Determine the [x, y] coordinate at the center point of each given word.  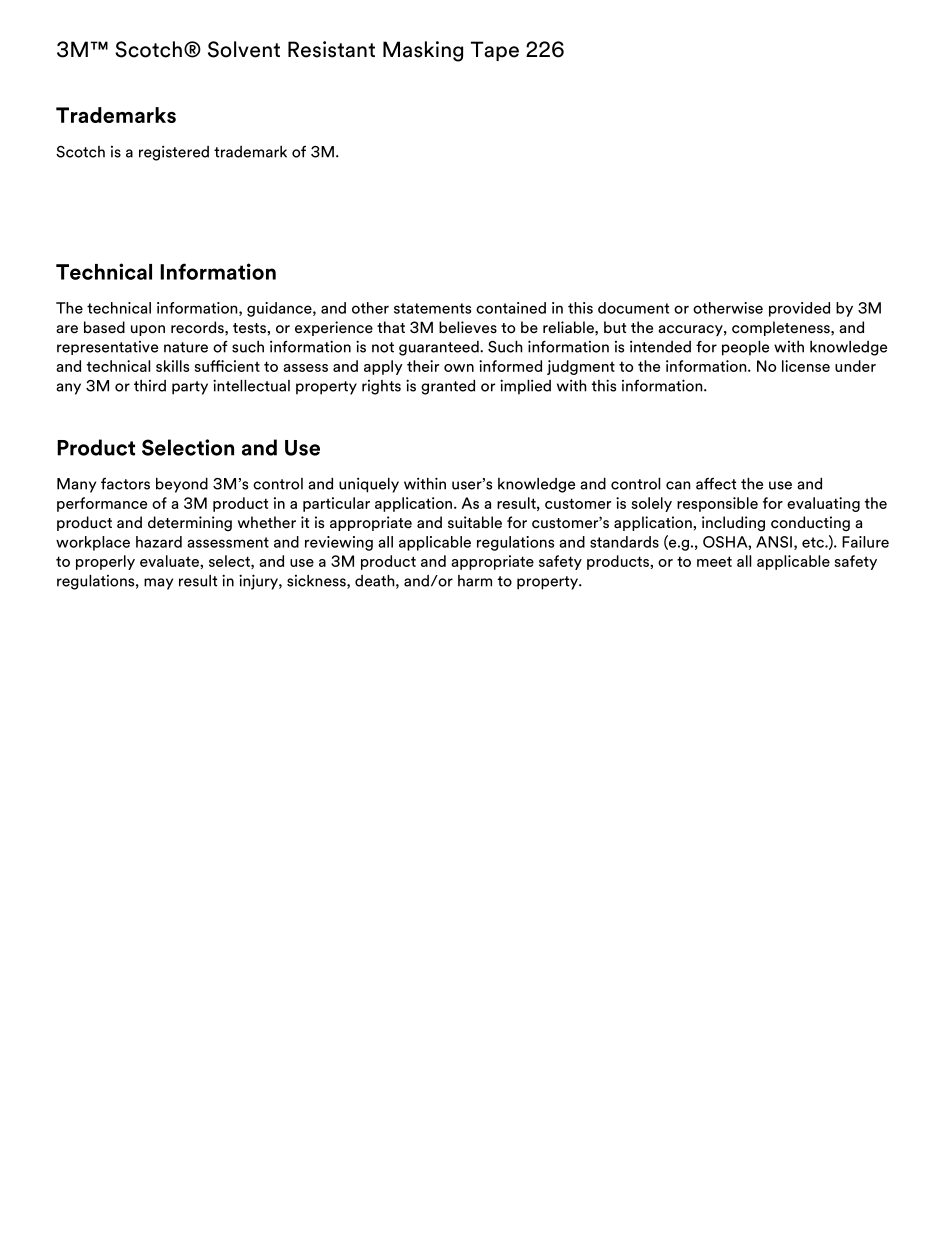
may [158, 584]
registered [174, 153]
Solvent [244, 49]
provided [799, 309]
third [150, 386]
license [806, 366]
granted [448, 387]
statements [432, 308]
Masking [423, 51]
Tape [495, 51]
